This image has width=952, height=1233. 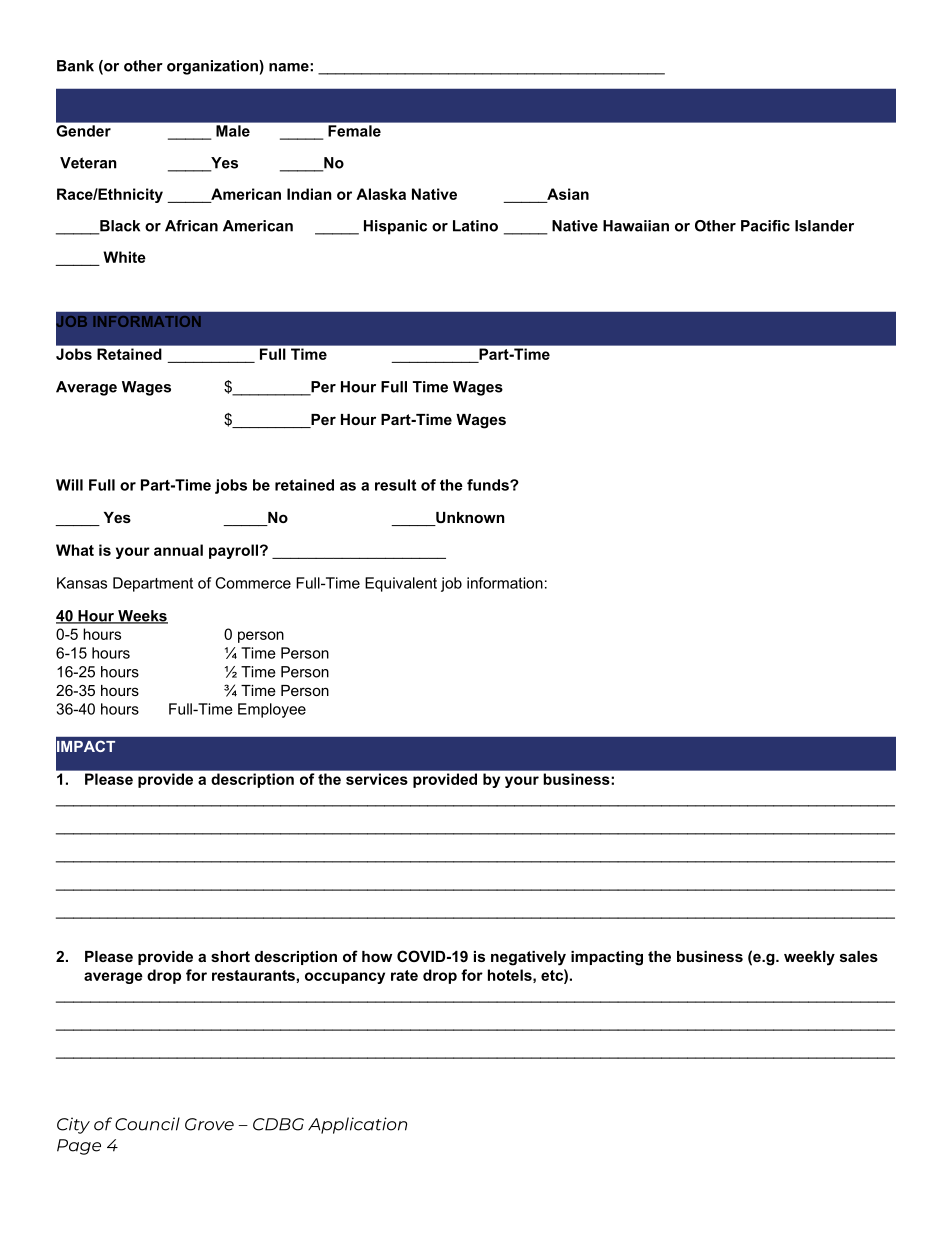 I want to click on annual, so click(x=178, y=550).
